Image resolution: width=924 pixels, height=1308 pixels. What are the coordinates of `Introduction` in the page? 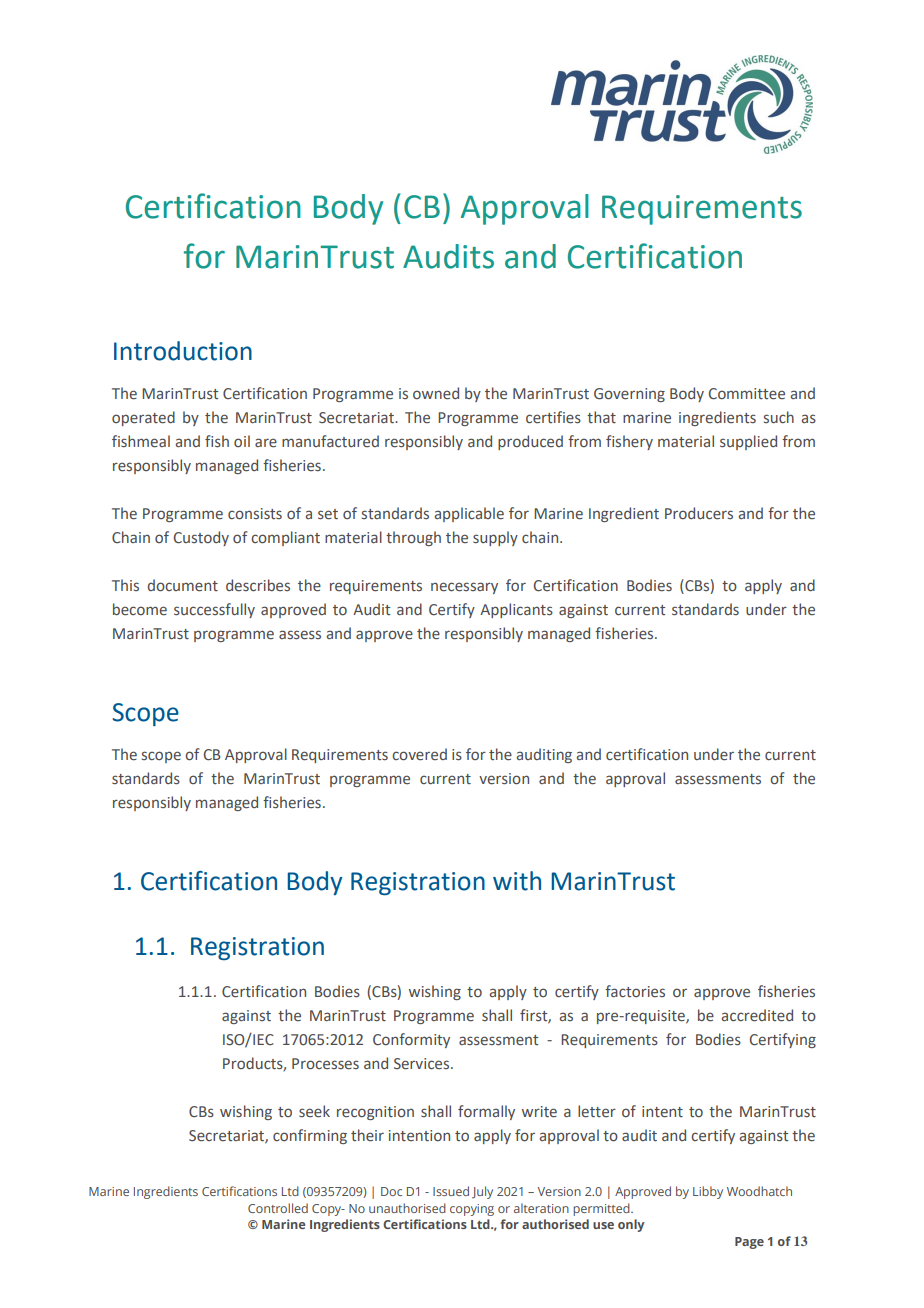 It's located at (183, 351).
